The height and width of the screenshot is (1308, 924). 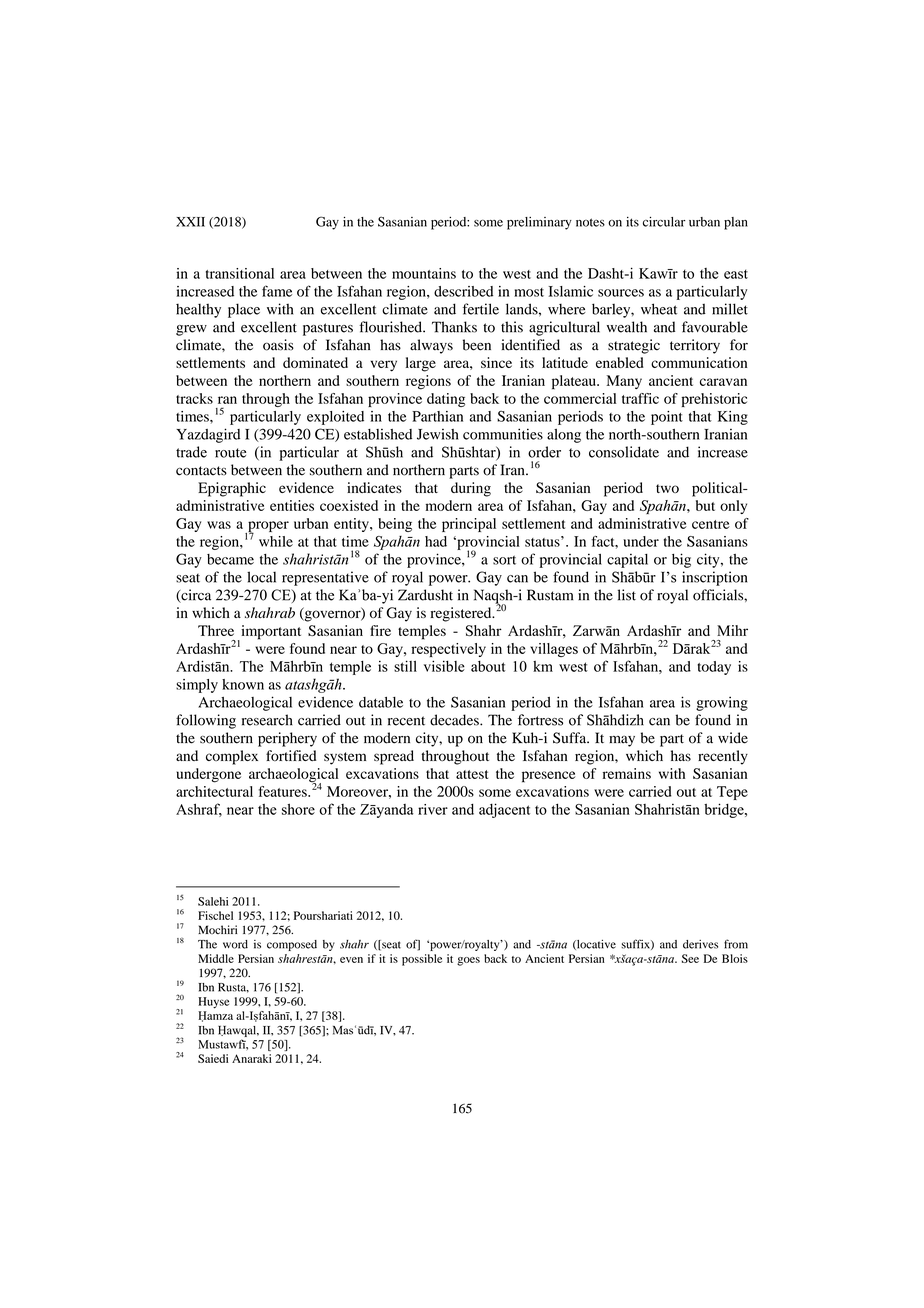 What do you see at coordinates (424, 273) in the screenshot?
I see `mountains` at bounding box center [424, 273].
